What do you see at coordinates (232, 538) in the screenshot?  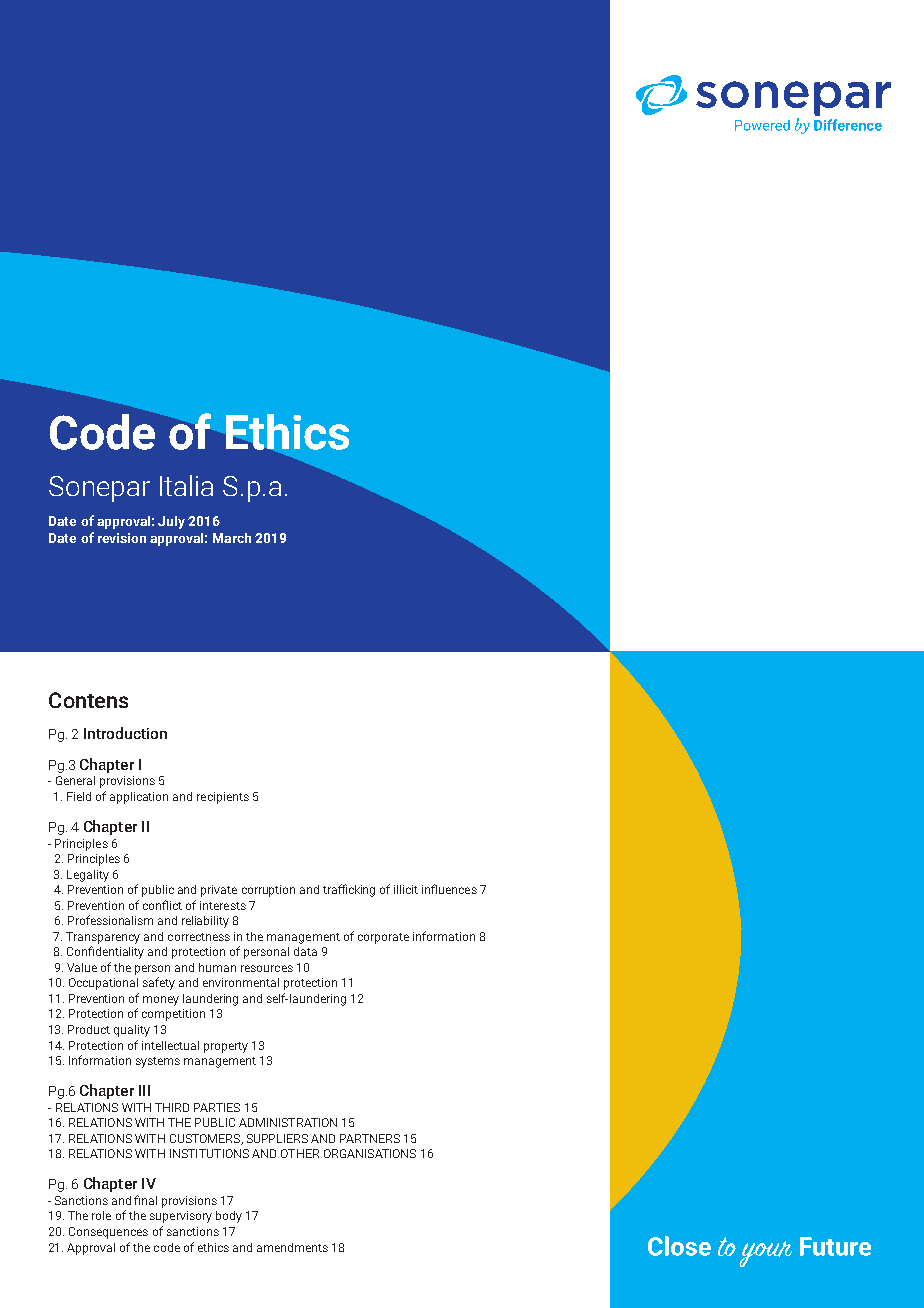 I see `March` at bounding box center [232, 538].
